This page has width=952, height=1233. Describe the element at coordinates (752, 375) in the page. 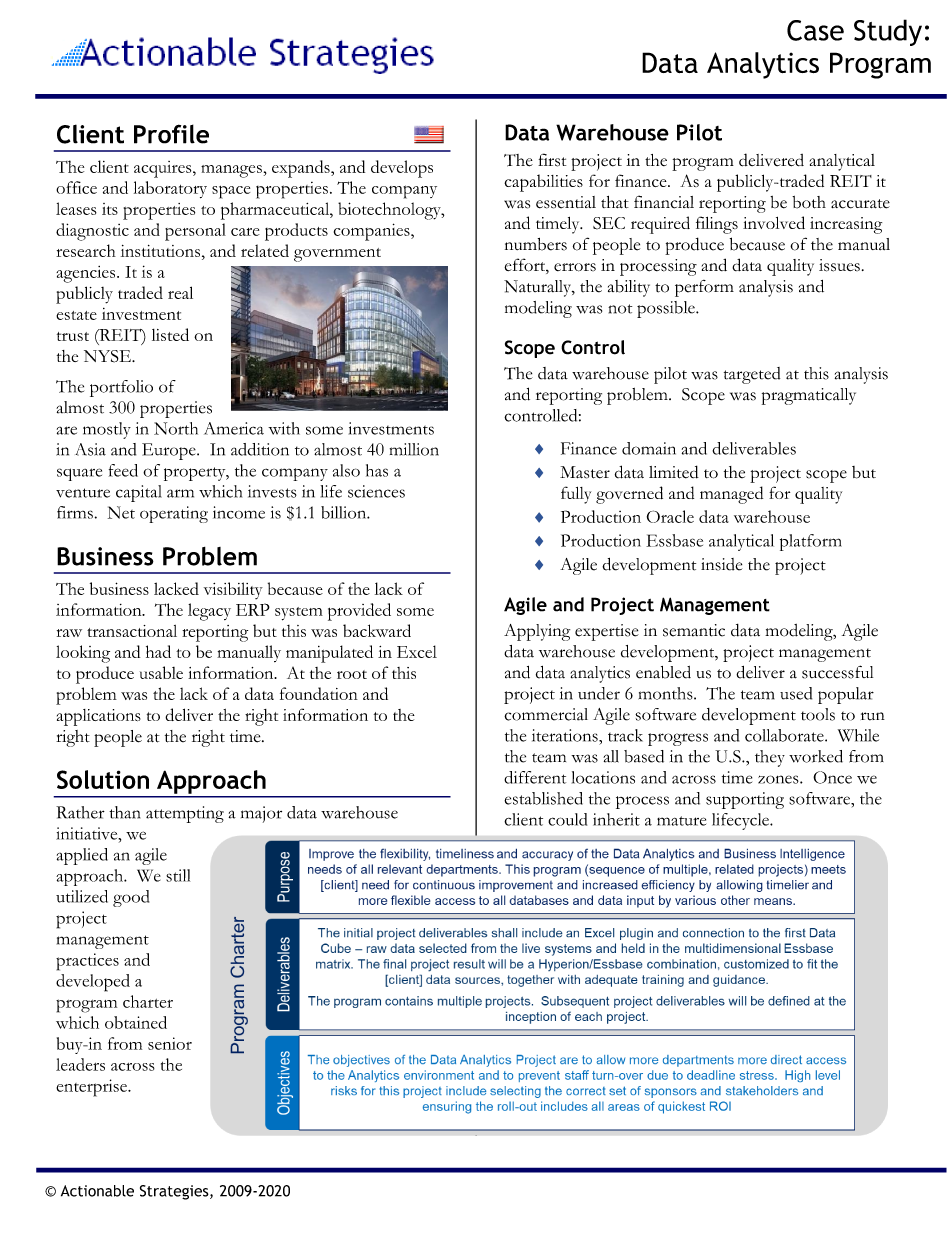

I see `targeted` at that location.
